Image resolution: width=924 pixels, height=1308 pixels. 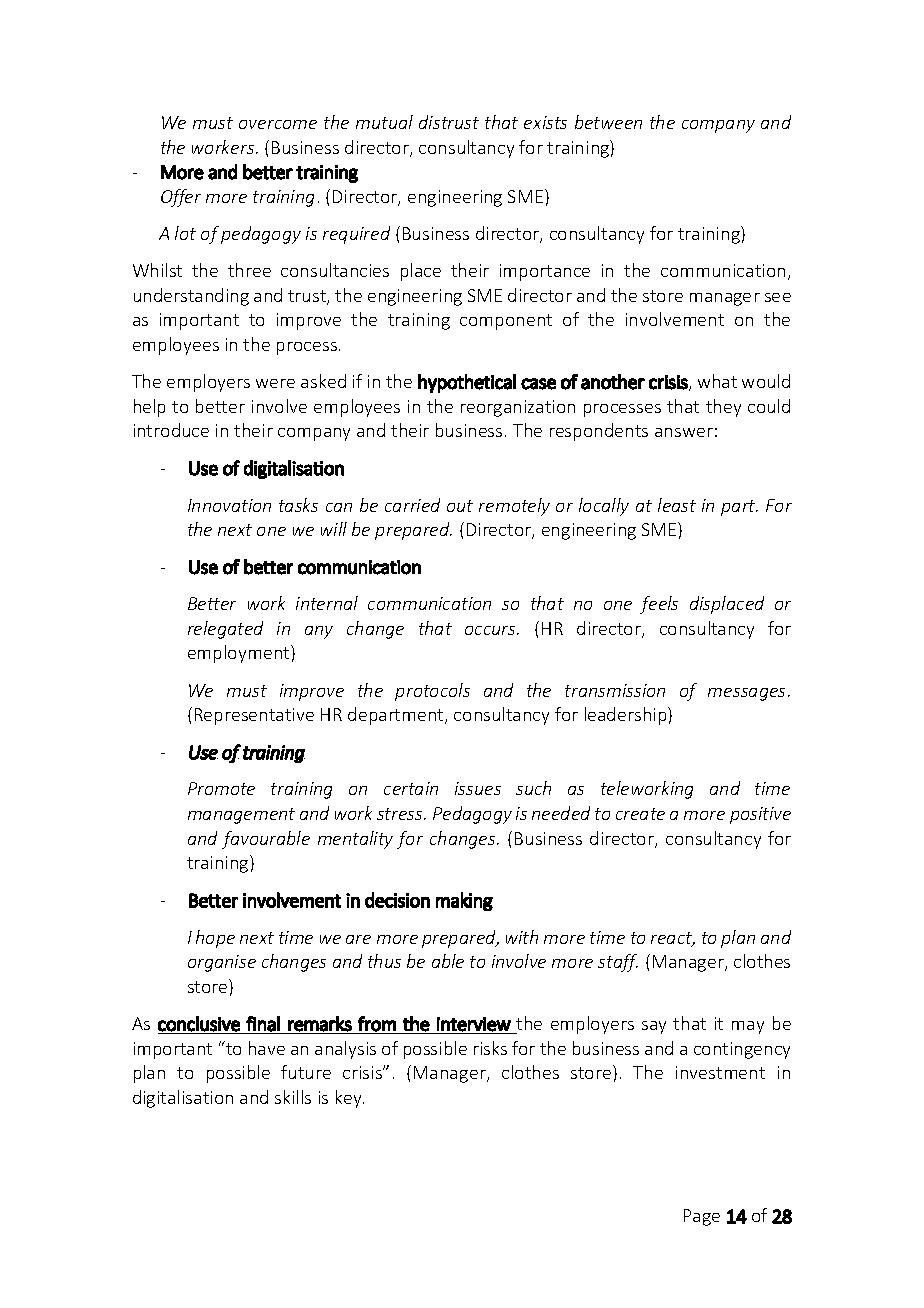 What do you see at coordinates (350, 1099) in the image?
I see `key` at bounding box center [350, 1099].
